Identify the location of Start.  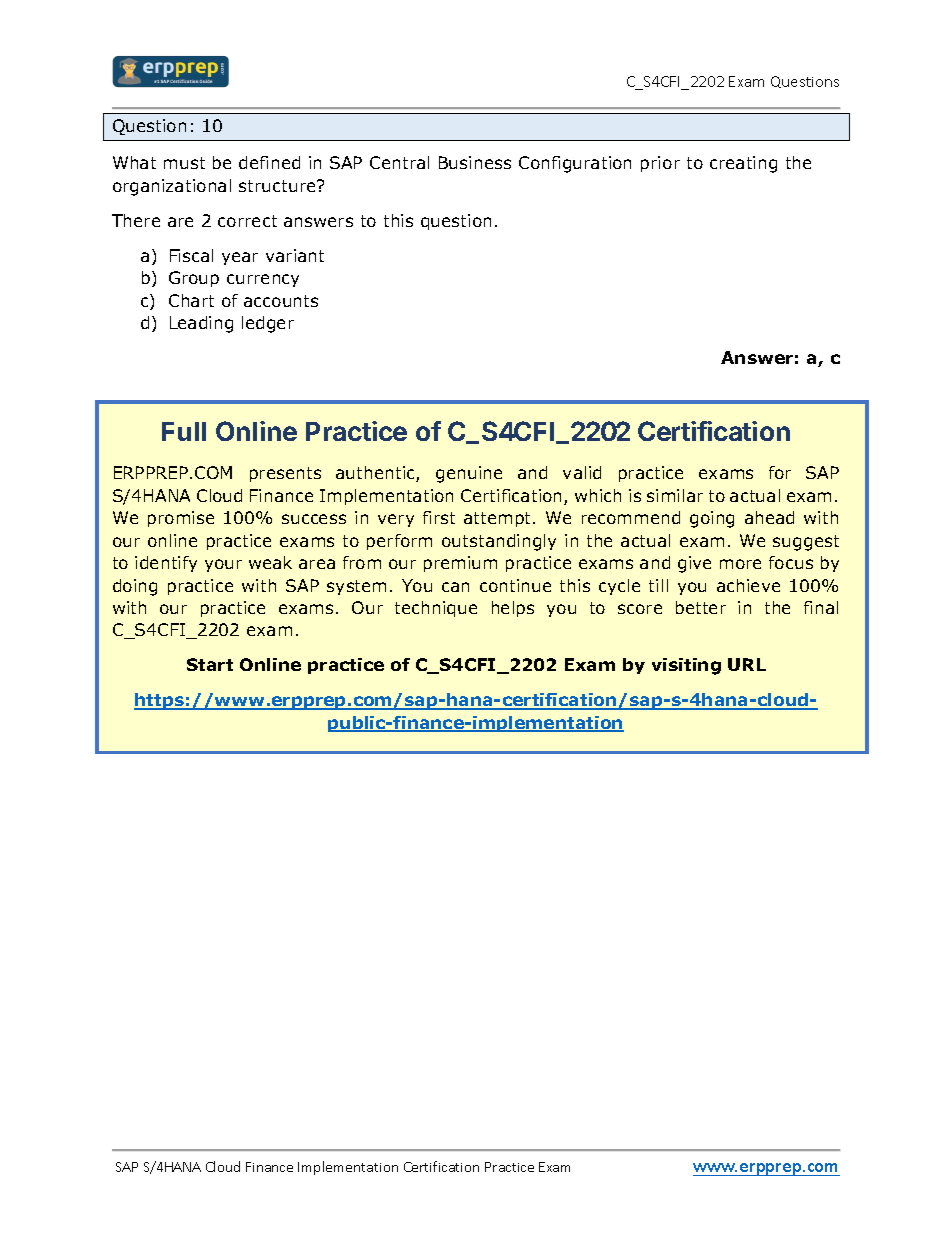
(210, 664).
